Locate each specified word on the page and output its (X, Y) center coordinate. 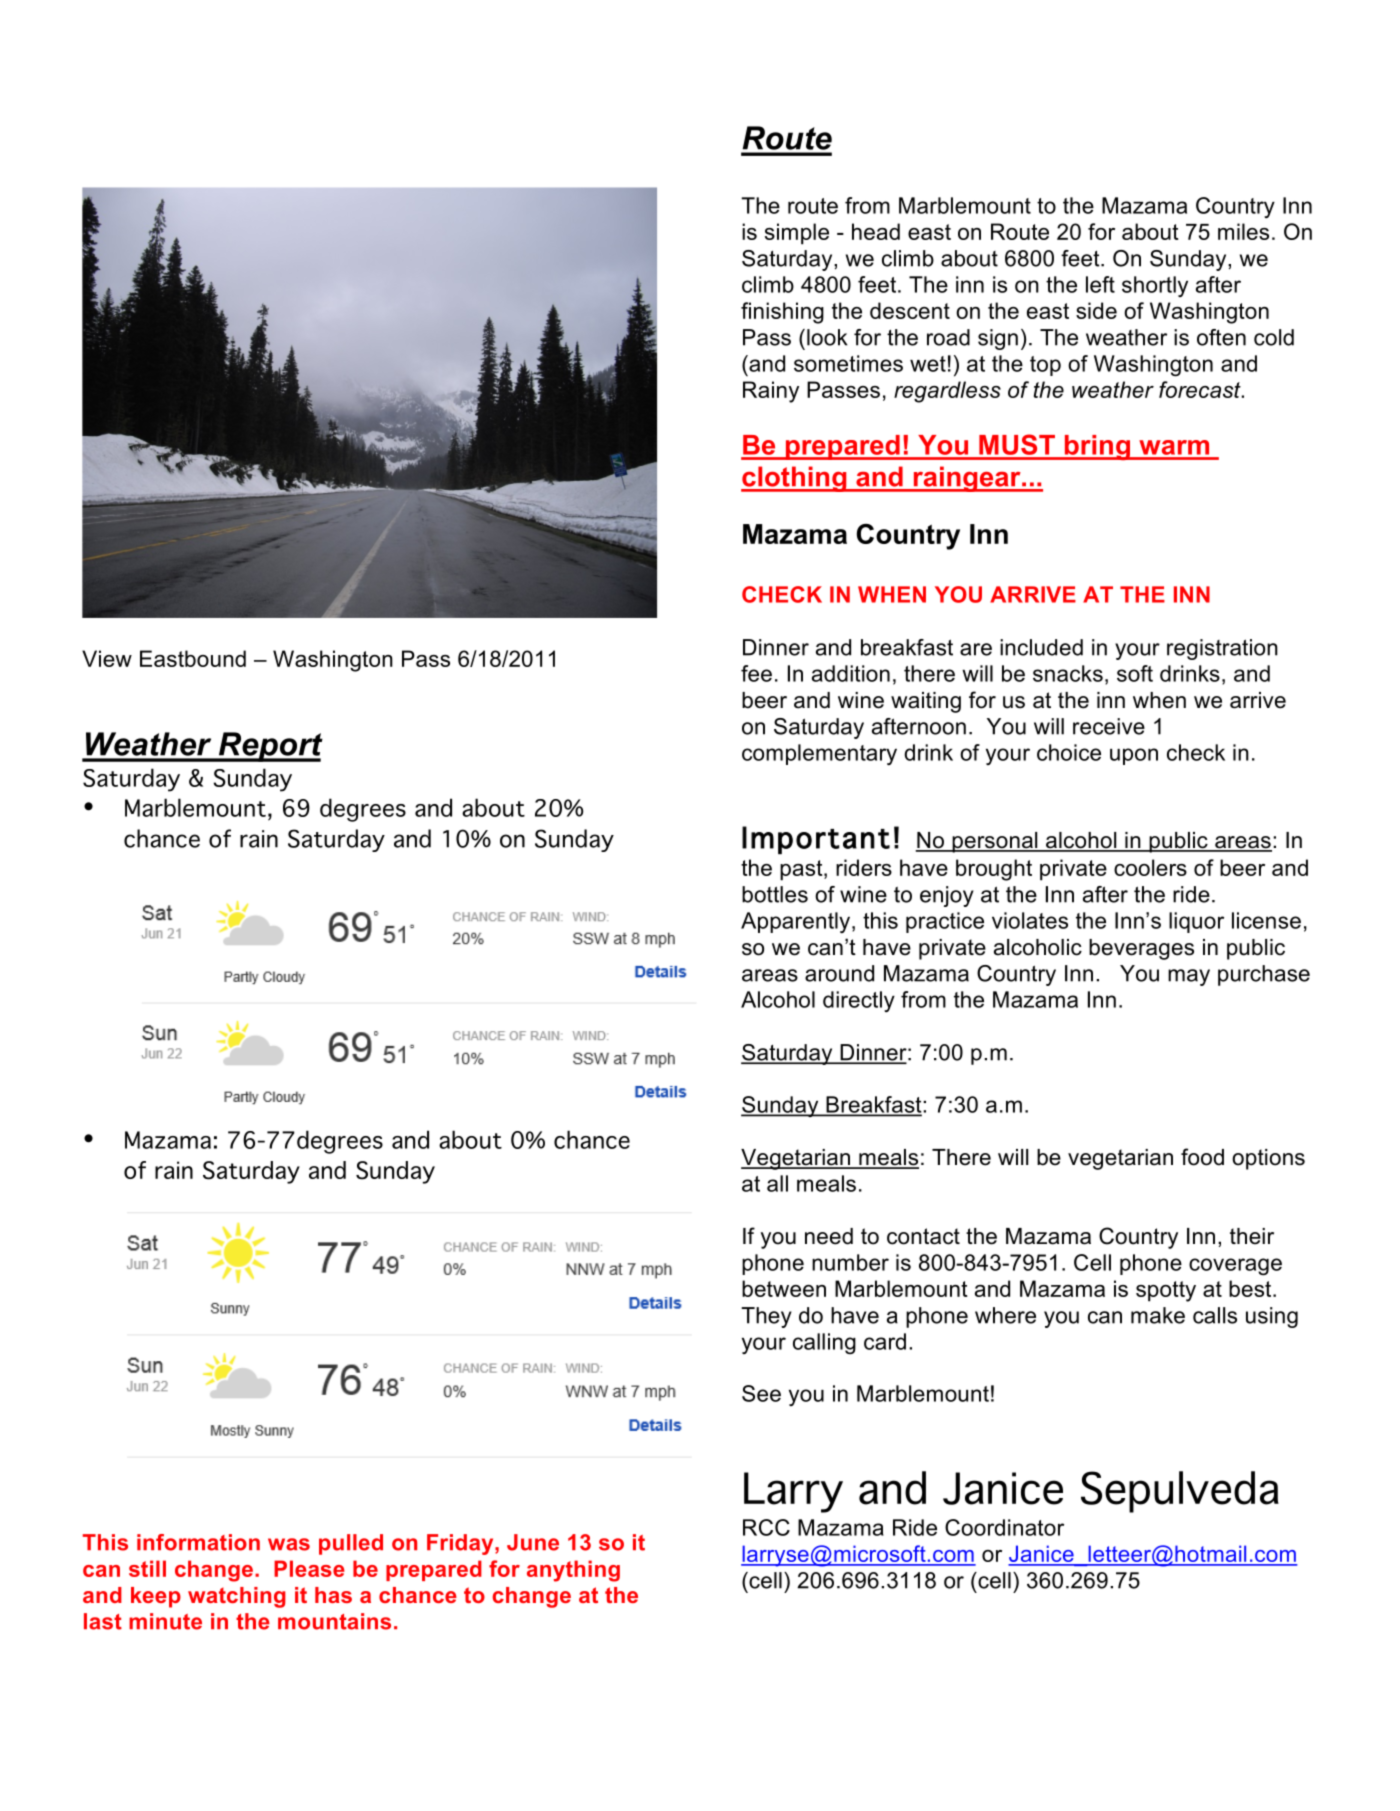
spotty (1166, 1291)
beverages (1141, 949)
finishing (782, 313)
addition (851, 673)
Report (270, 747)
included (1041, 647)
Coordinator (1004, 1527)
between (784, 1288)
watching (237, 1597)
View (107, 658)
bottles (775, 894)
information (198, 1542)
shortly (1155, 286)
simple (797, 234)
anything (573, 1571)
